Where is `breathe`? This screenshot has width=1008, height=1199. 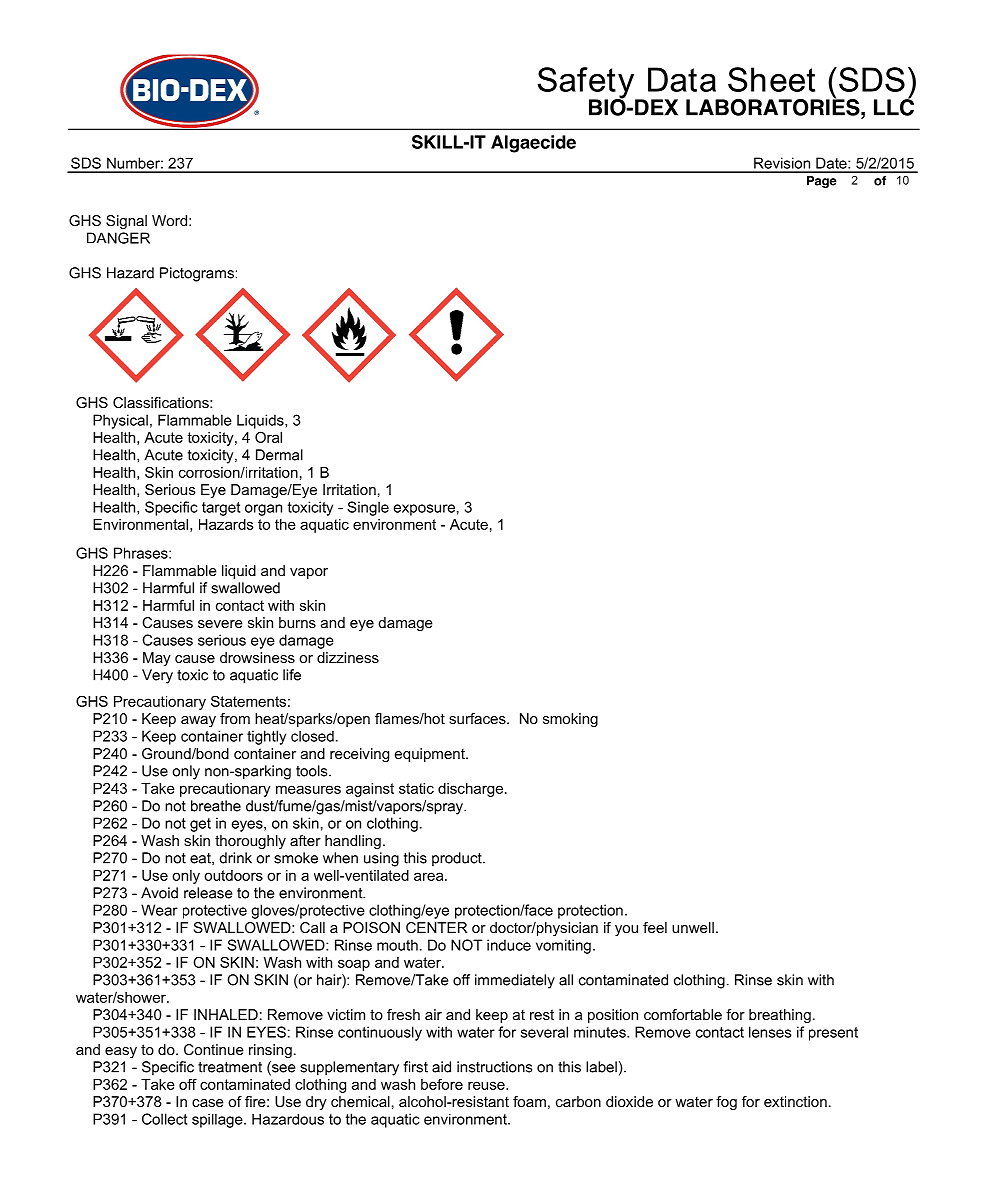
breathe is located at coordinates (216, 806).
